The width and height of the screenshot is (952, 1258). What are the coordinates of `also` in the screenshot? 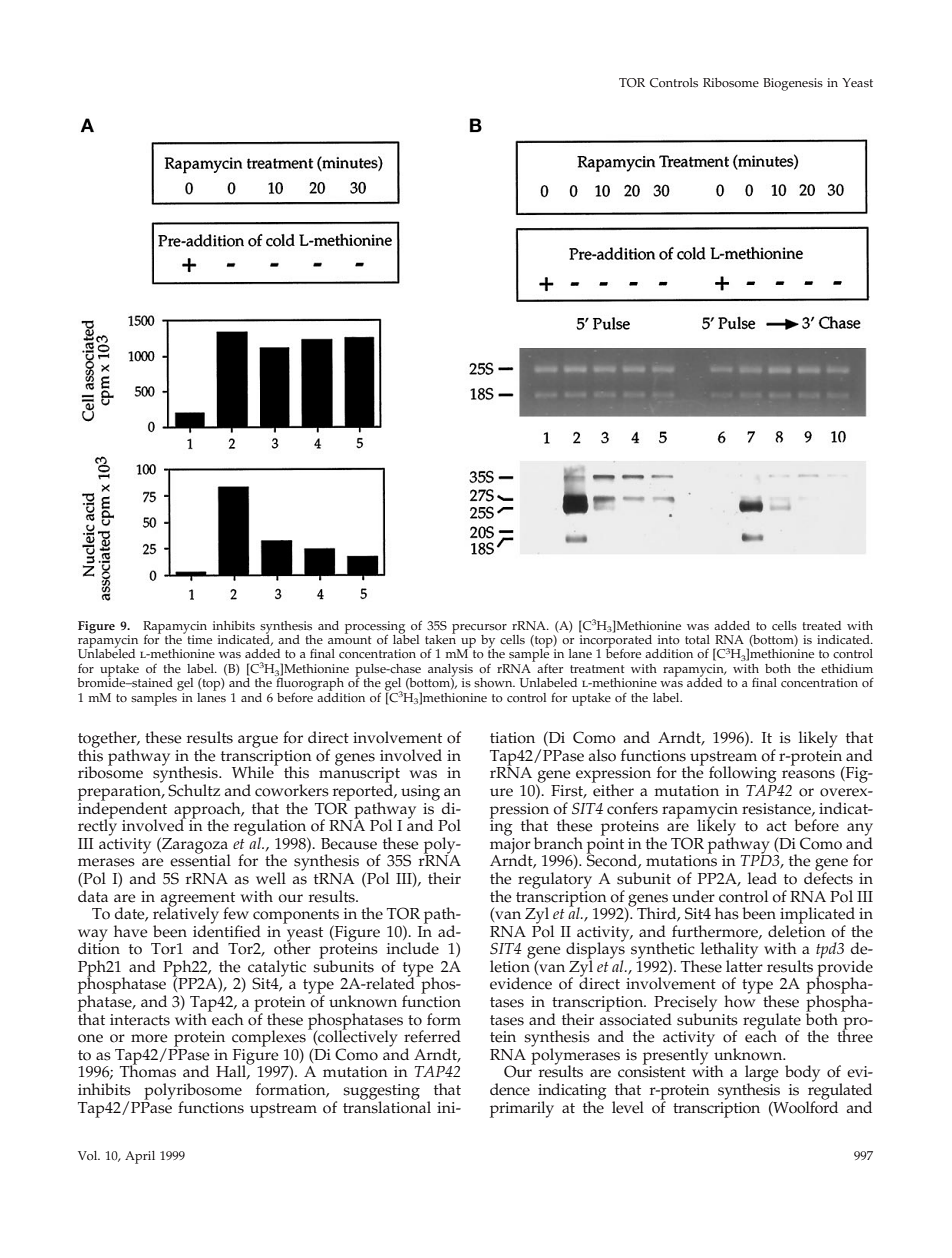 It's located at (602, 755).
